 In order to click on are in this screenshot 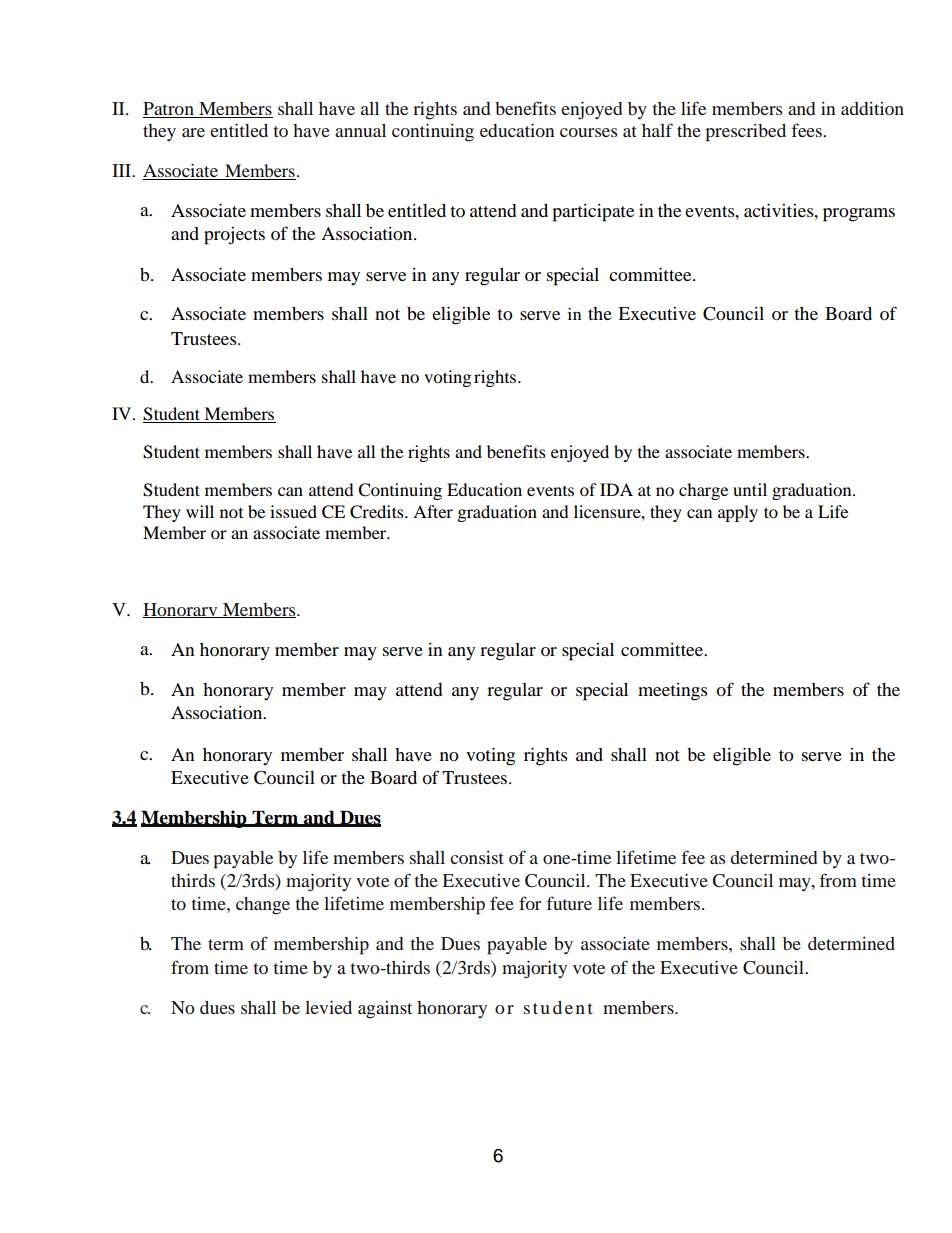, I will do `click(193, 132)`.
